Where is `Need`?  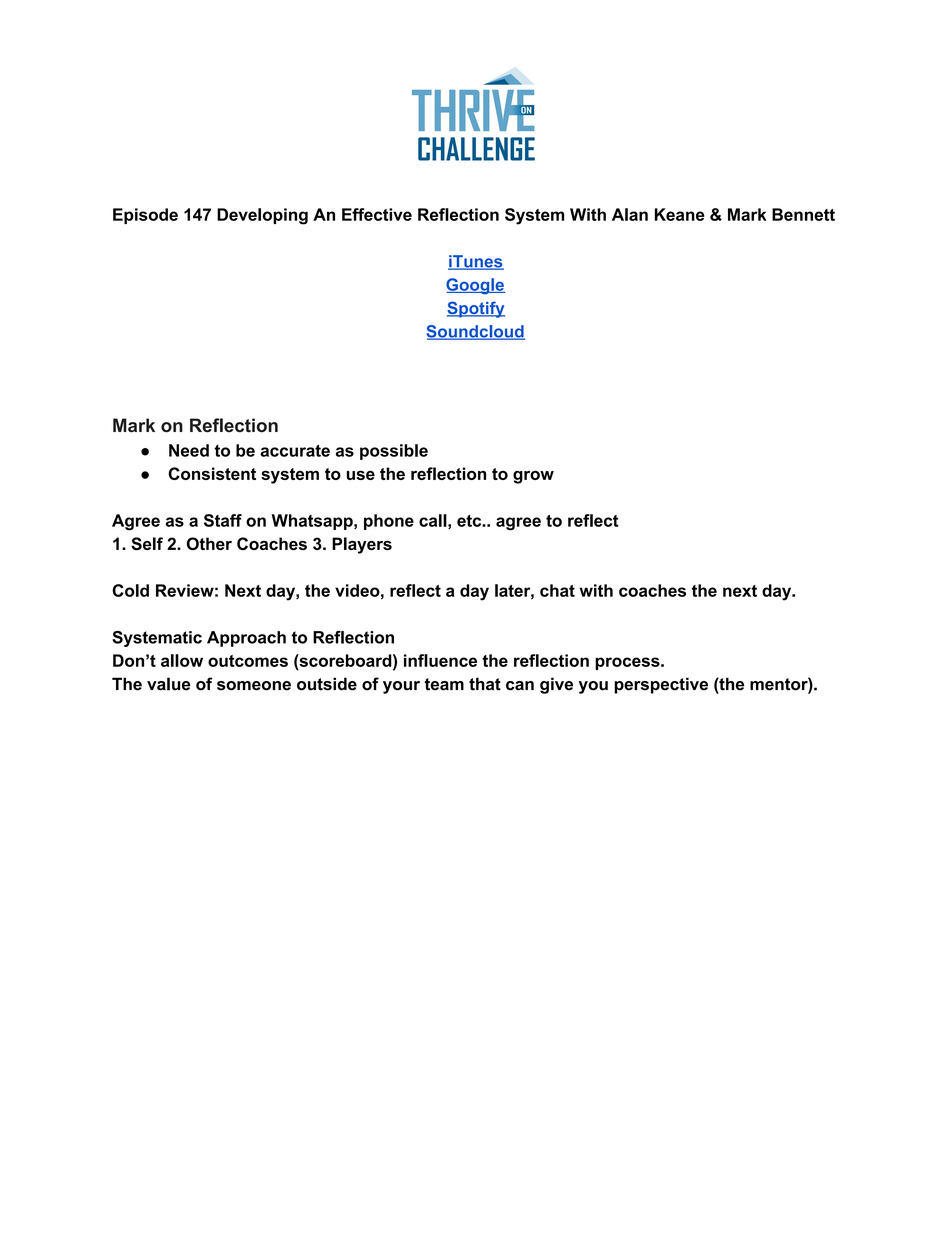 Need is located at coordinates (189, 450).
